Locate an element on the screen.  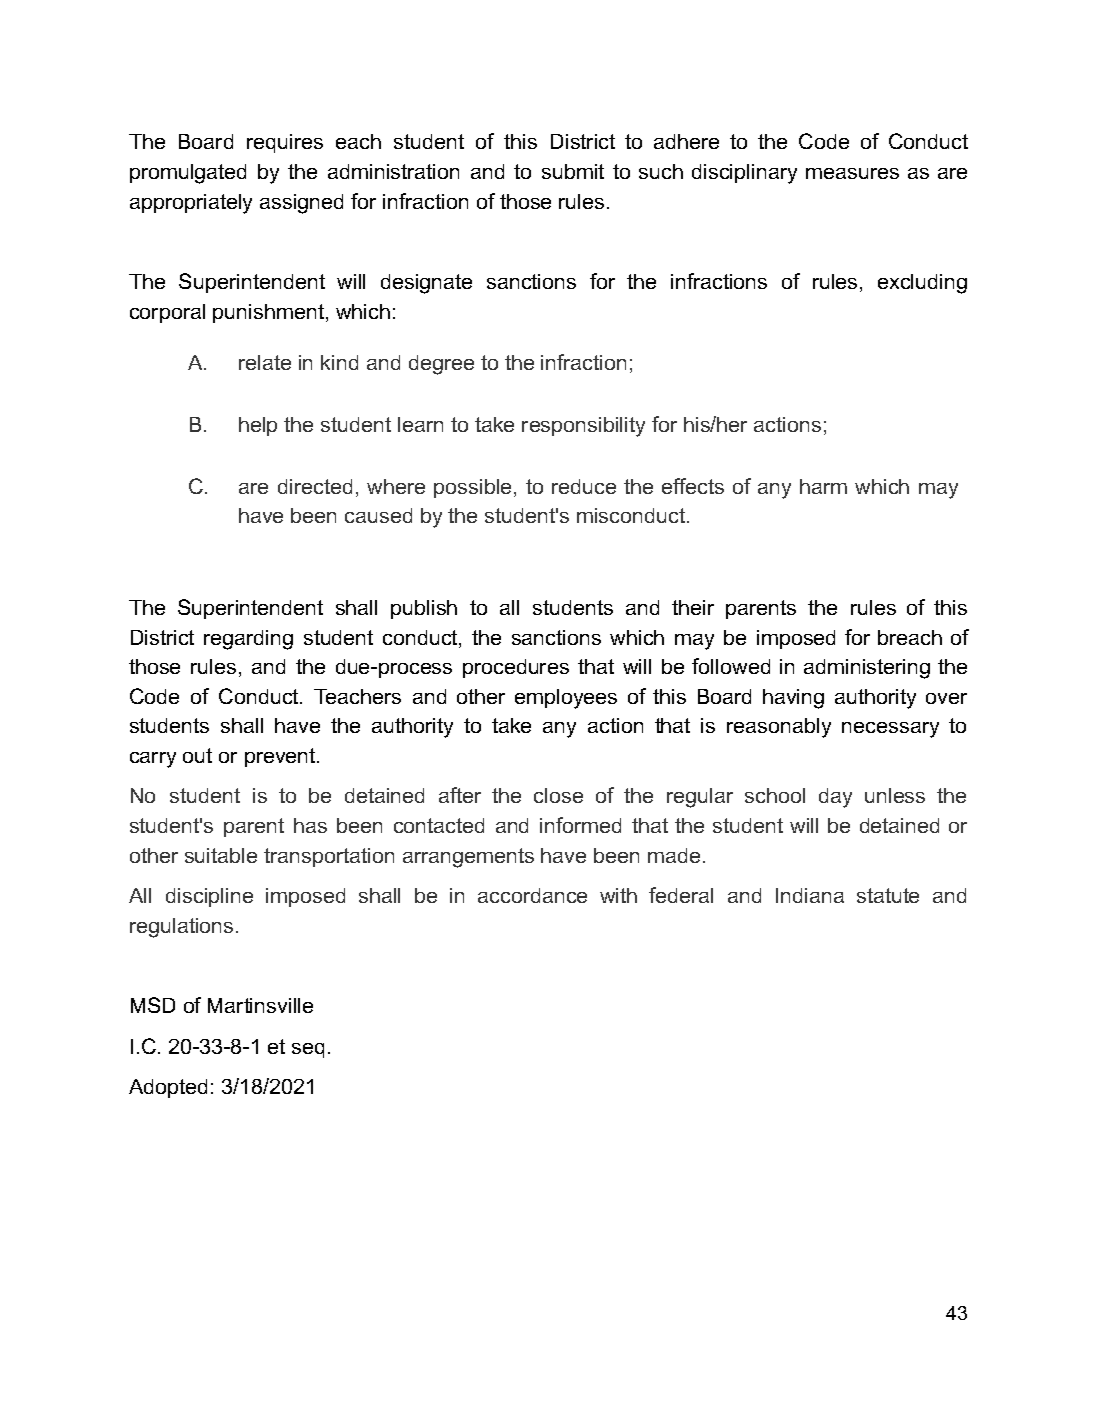
requires is located at coordinates (285, 143).
